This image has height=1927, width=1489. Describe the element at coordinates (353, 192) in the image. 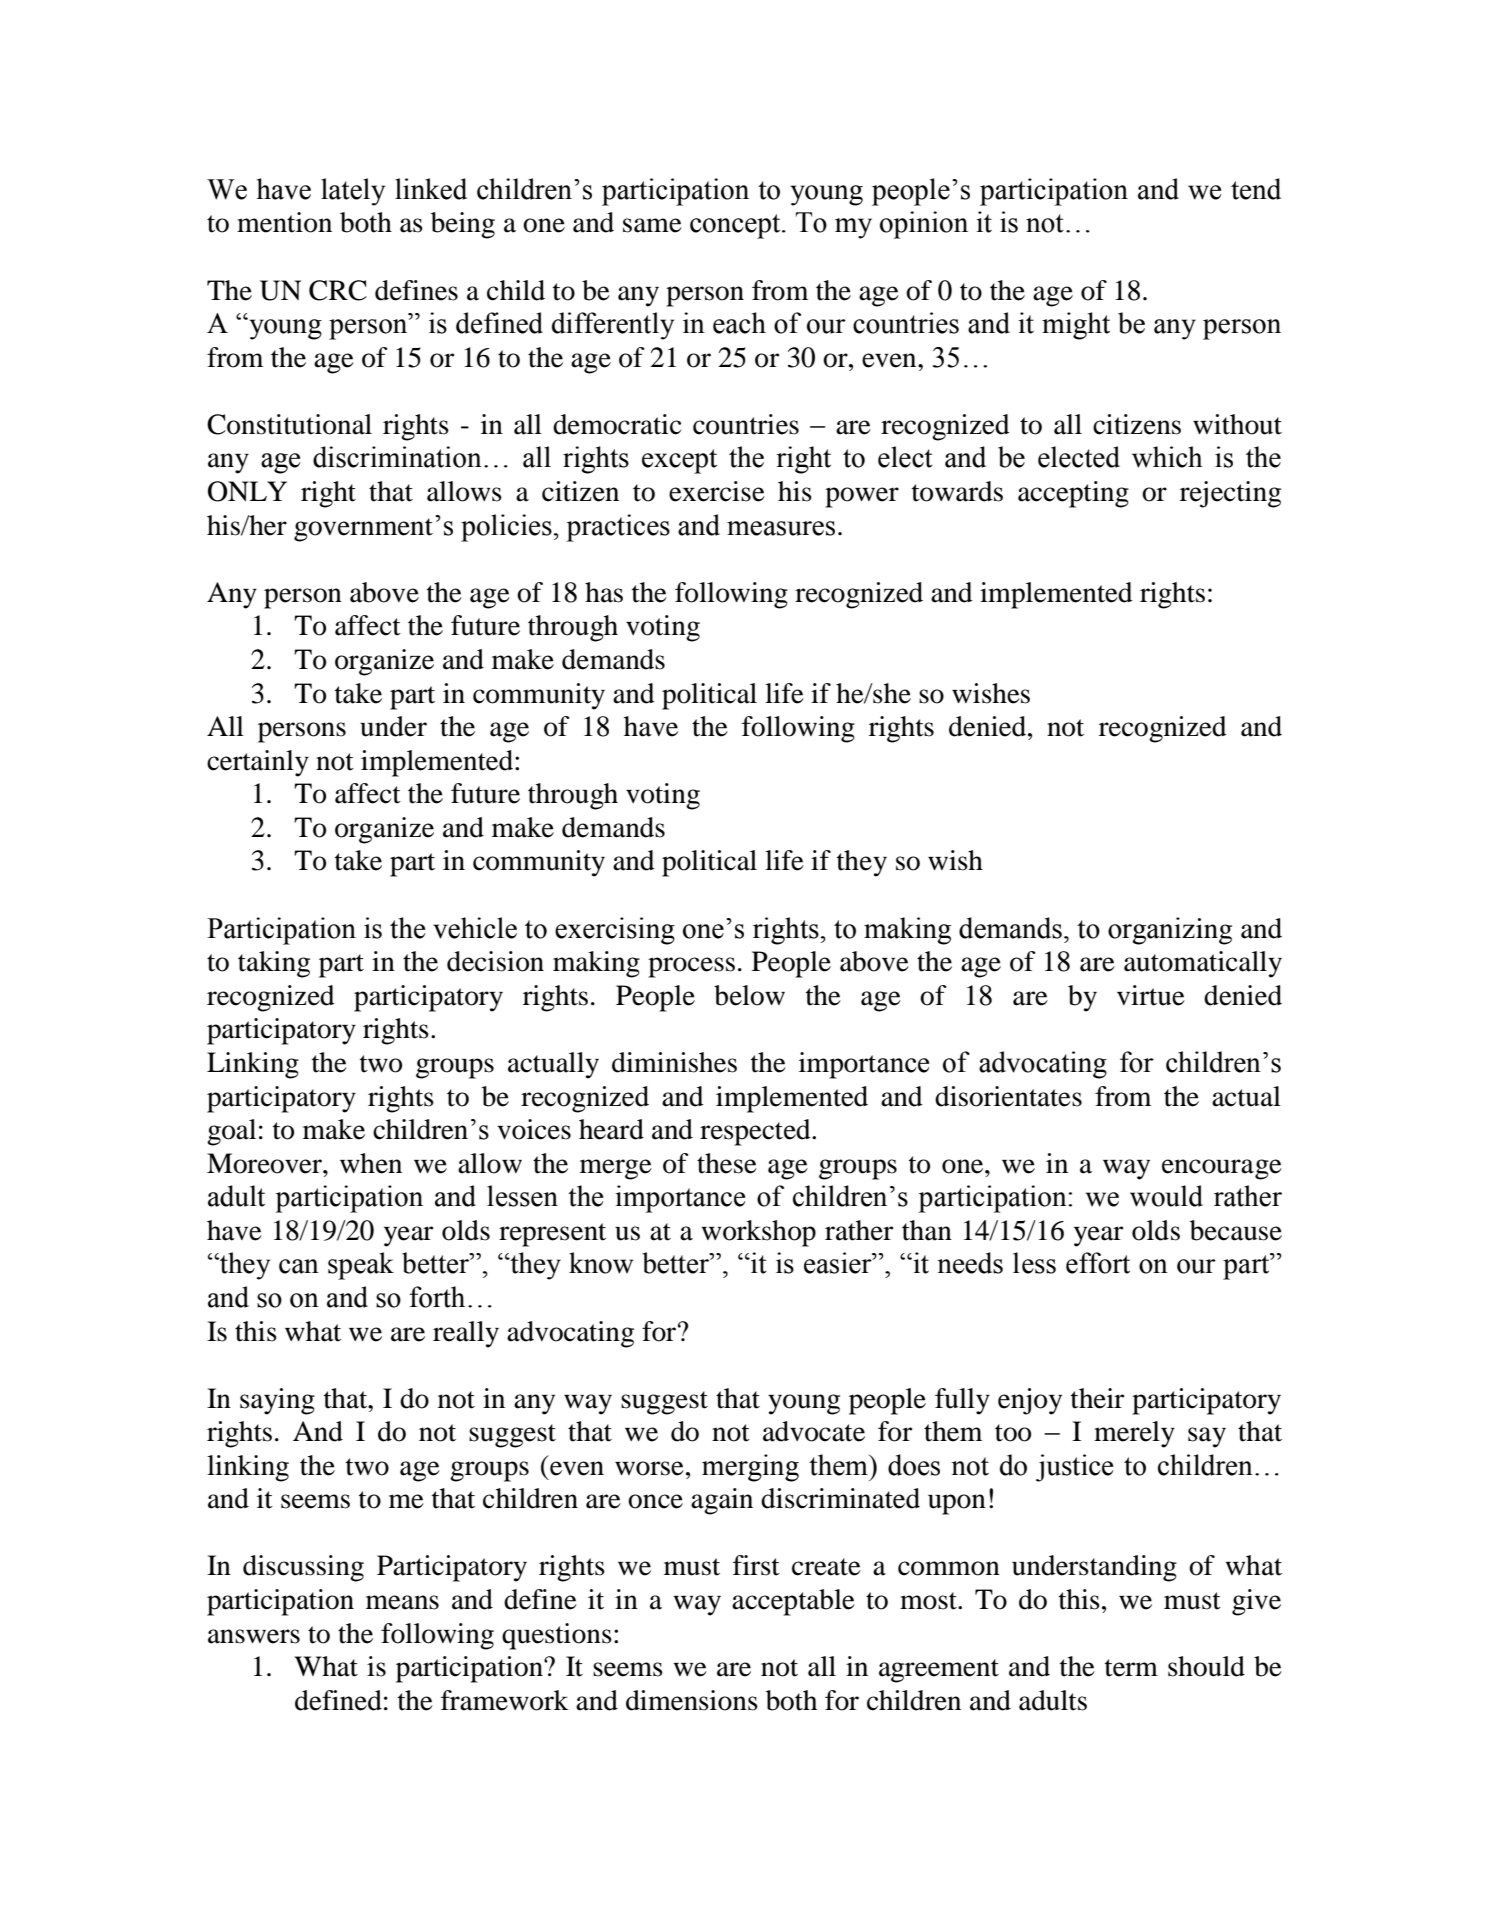

I see `lately` at that location.
